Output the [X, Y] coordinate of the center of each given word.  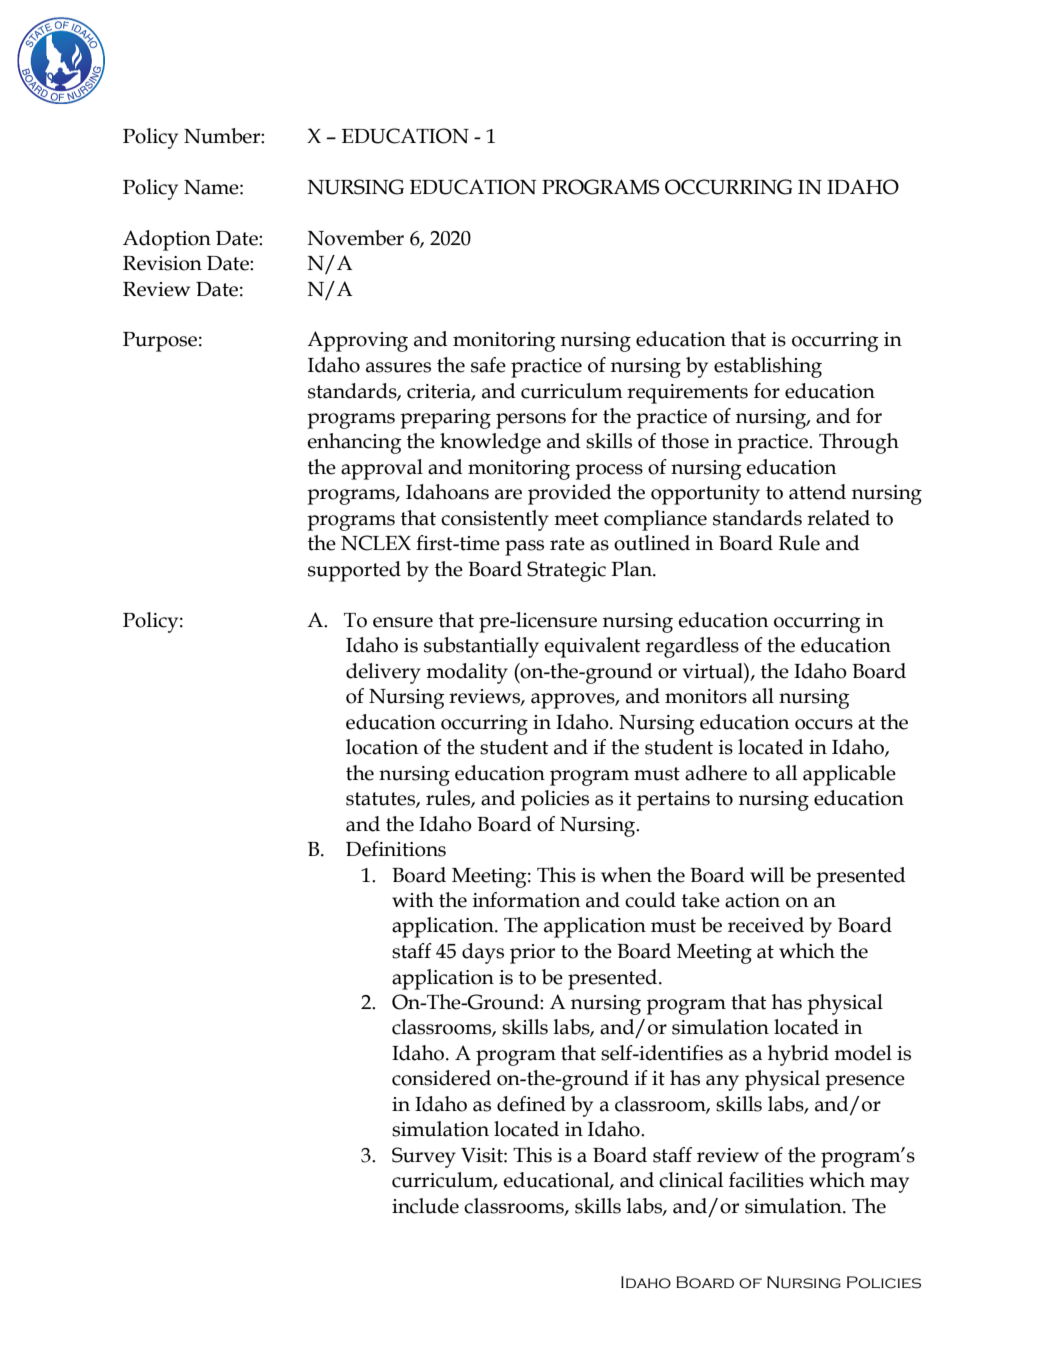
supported [354, 571]
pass [524, 548]
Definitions [396, 849]
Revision [162, 263]
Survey [424, 1157]
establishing [768, 367]
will [767, 874]
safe [488, 365]
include [425, 1206]
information [527, 900]
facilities [766, 1180]
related [838, 518]
